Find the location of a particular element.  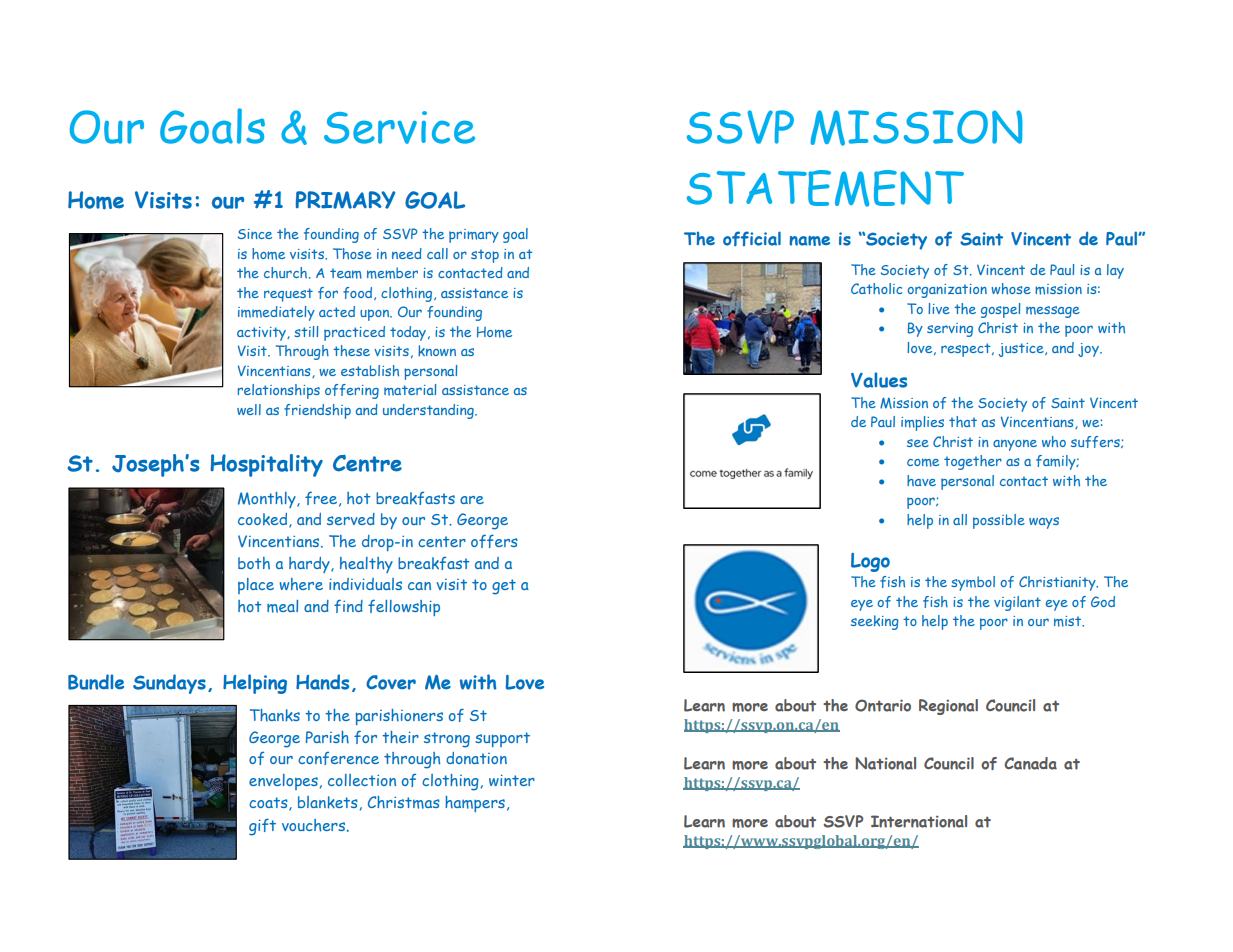

Hospitality is located at coordinates (266, 465).
